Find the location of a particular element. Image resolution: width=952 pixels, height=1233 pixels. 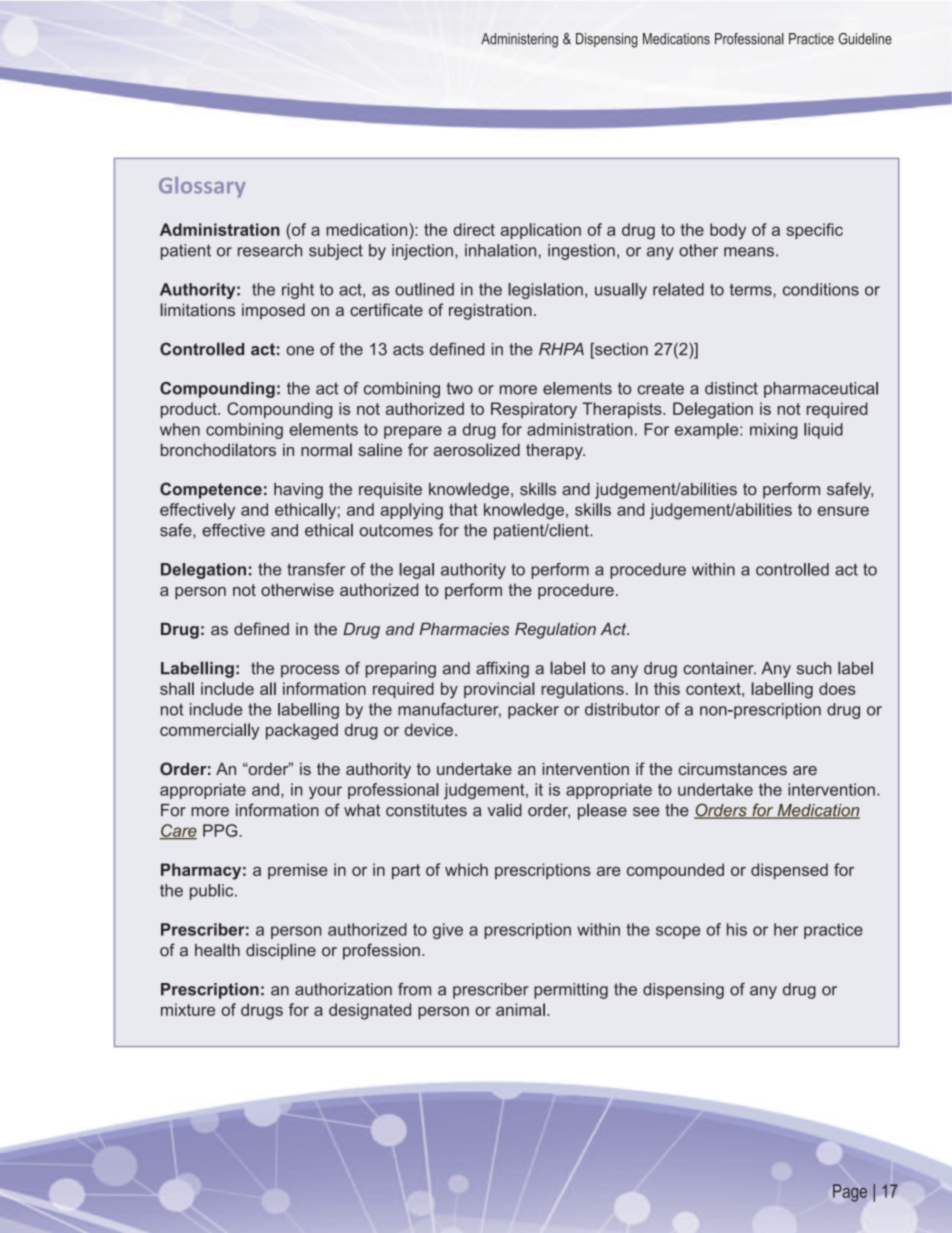

Pharmacies is located at coordinates (464, 629).
